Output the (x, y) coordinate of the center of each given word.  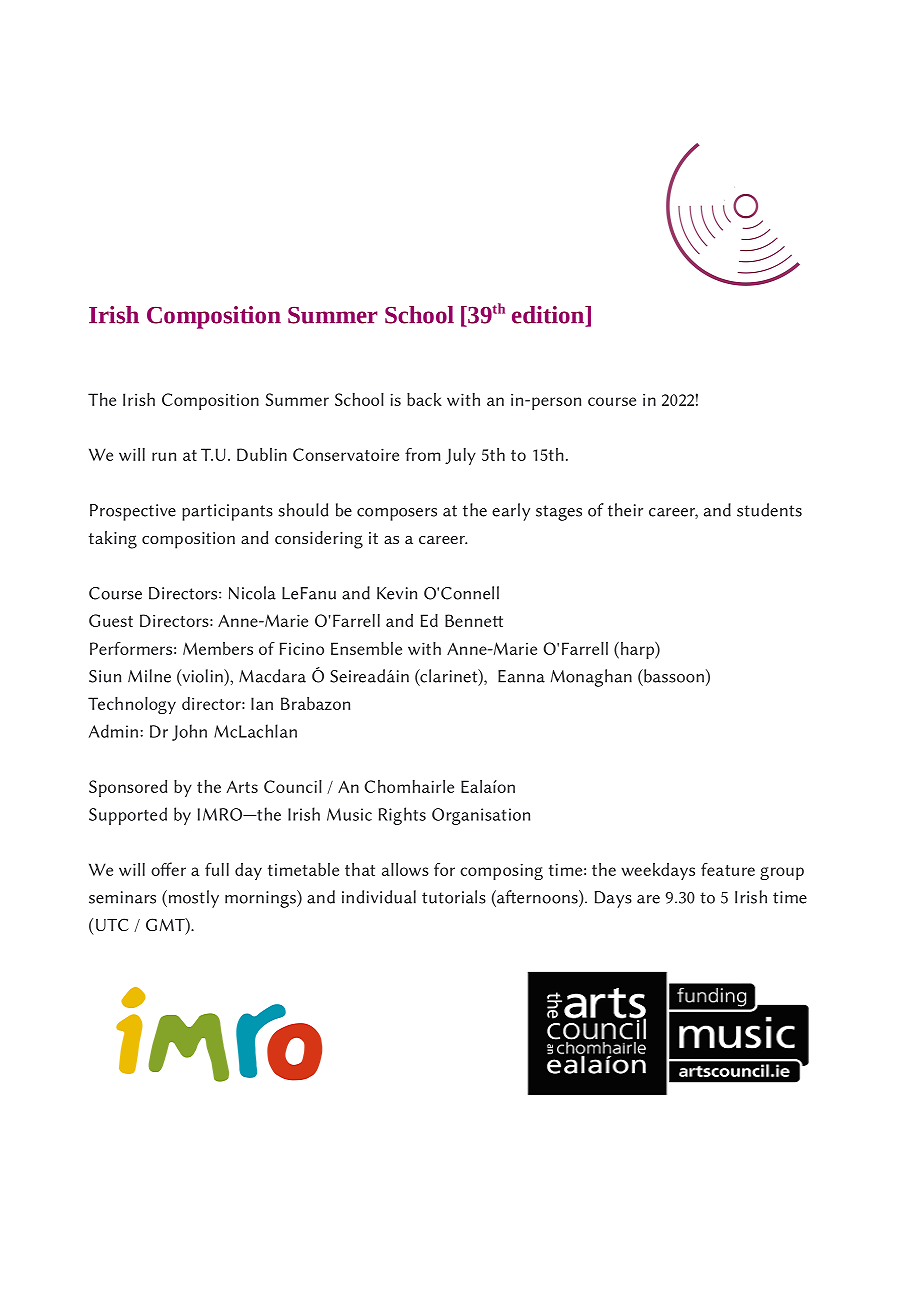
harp (638, 650)
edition (549, 316)
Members (218, 648)
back (424, 399)
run (164, 456)
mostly (192, 899)
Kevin (397, 593)
